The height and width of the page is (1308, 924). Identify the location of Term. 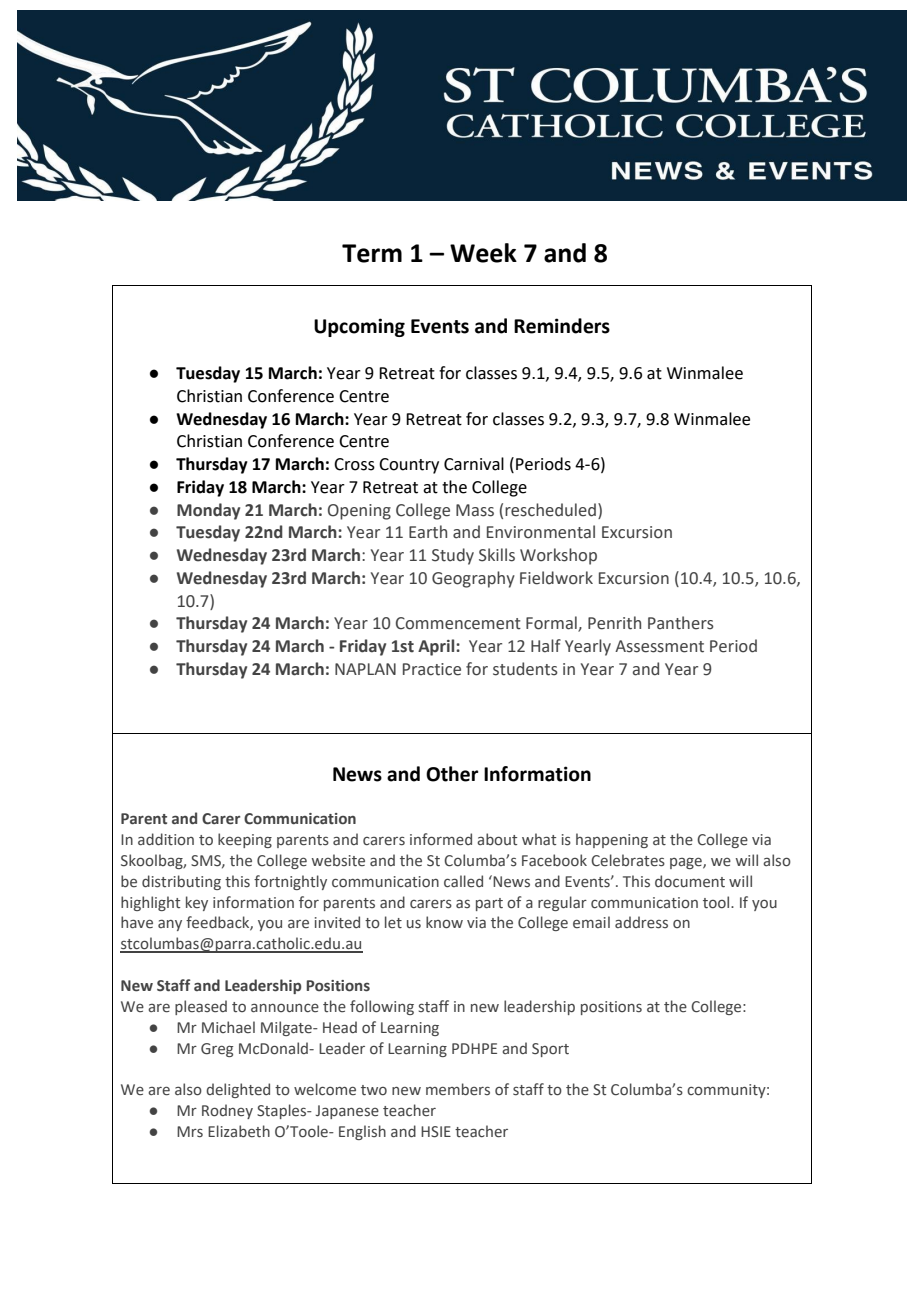
(372, 253).
